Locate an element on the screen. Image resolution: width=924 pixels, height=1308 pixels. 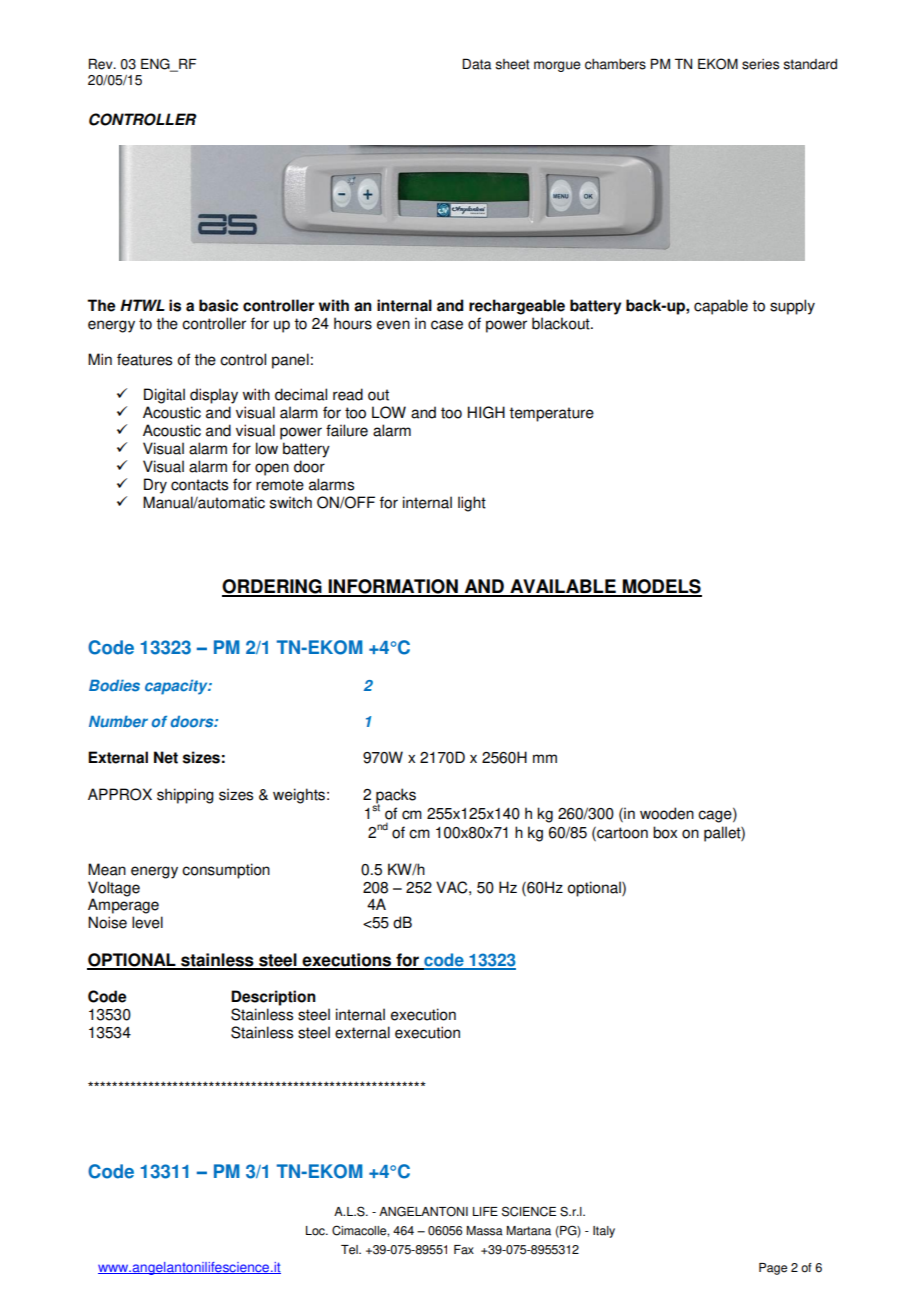
Data is located at coordinates (476, 64).
